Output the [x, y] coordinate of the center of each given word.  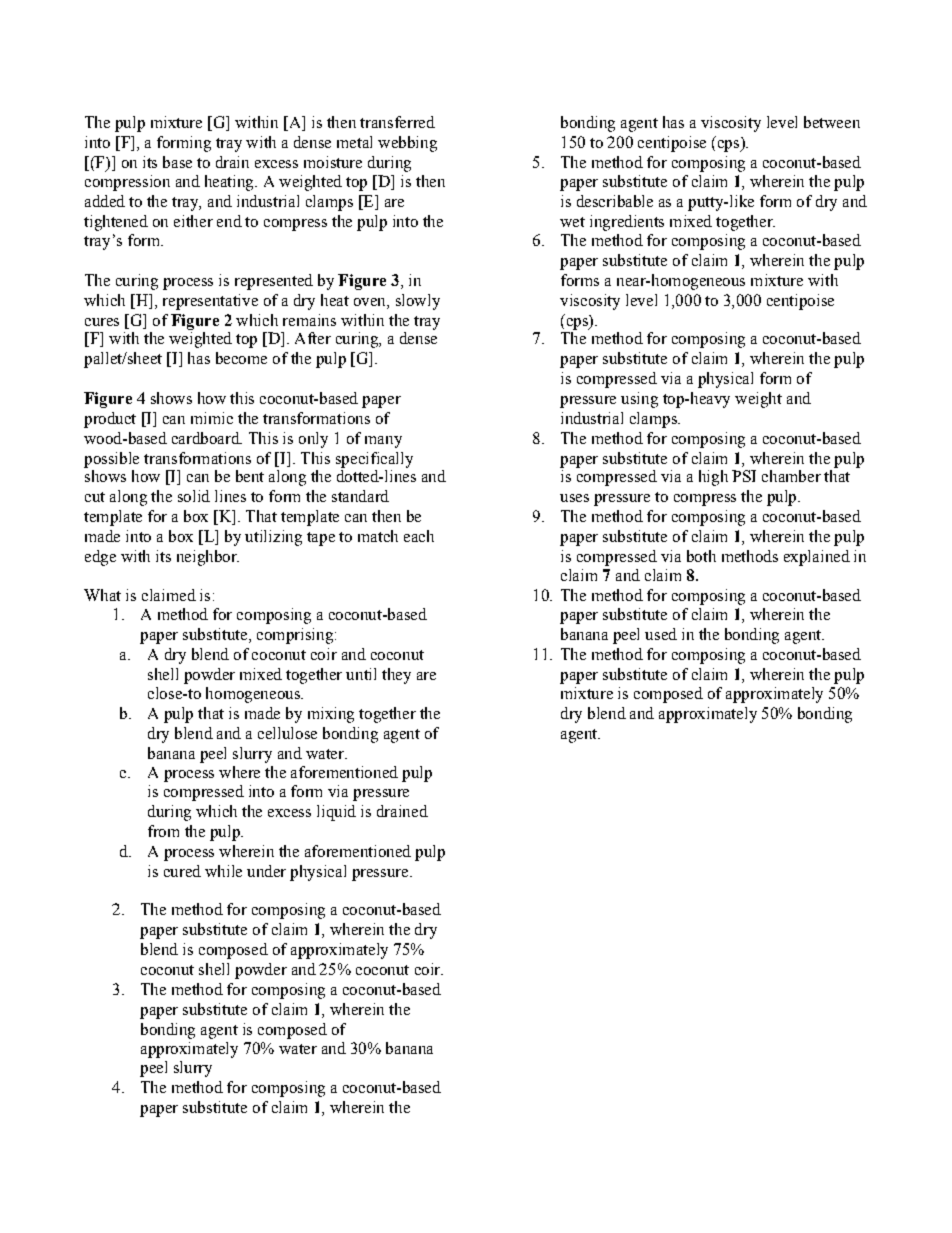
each [419, 536]
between [832, 122]
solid [194, 496]
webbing [407, 144]
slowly [418, 302]
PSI [744, 476]
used [661, 634]
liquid [336, 813]
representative [210, 302]
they [396, 676]
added [105, 201]
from [163, 831]
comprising [295, 636]
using [639, 400]
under [266, 871]
